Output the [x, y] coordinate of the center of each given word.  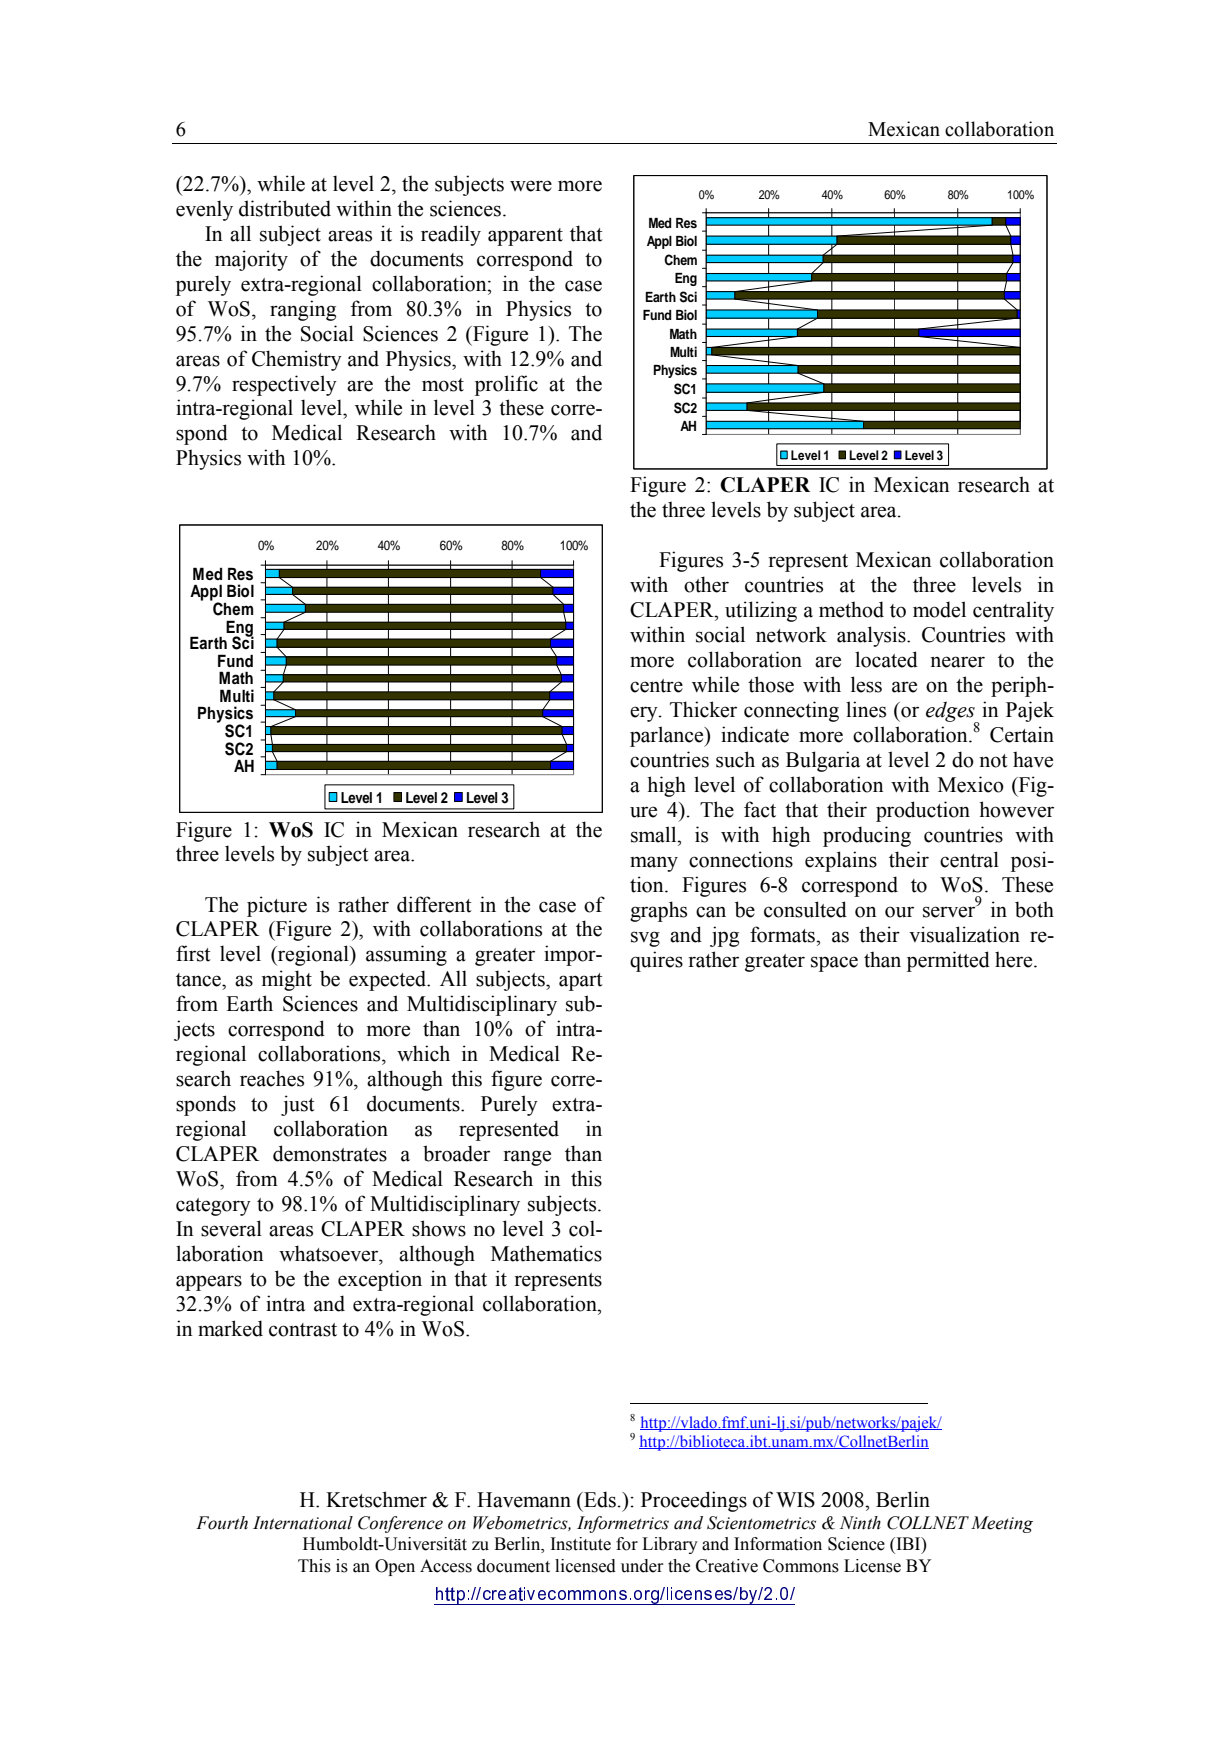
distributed [285, 208]
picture [277, 906]
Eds [599, 1499]
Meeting [1002, 1524]
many [654, 864]
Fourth [222, 1523]
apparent [525, 237]
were [531, 186]
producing [867, 836]
